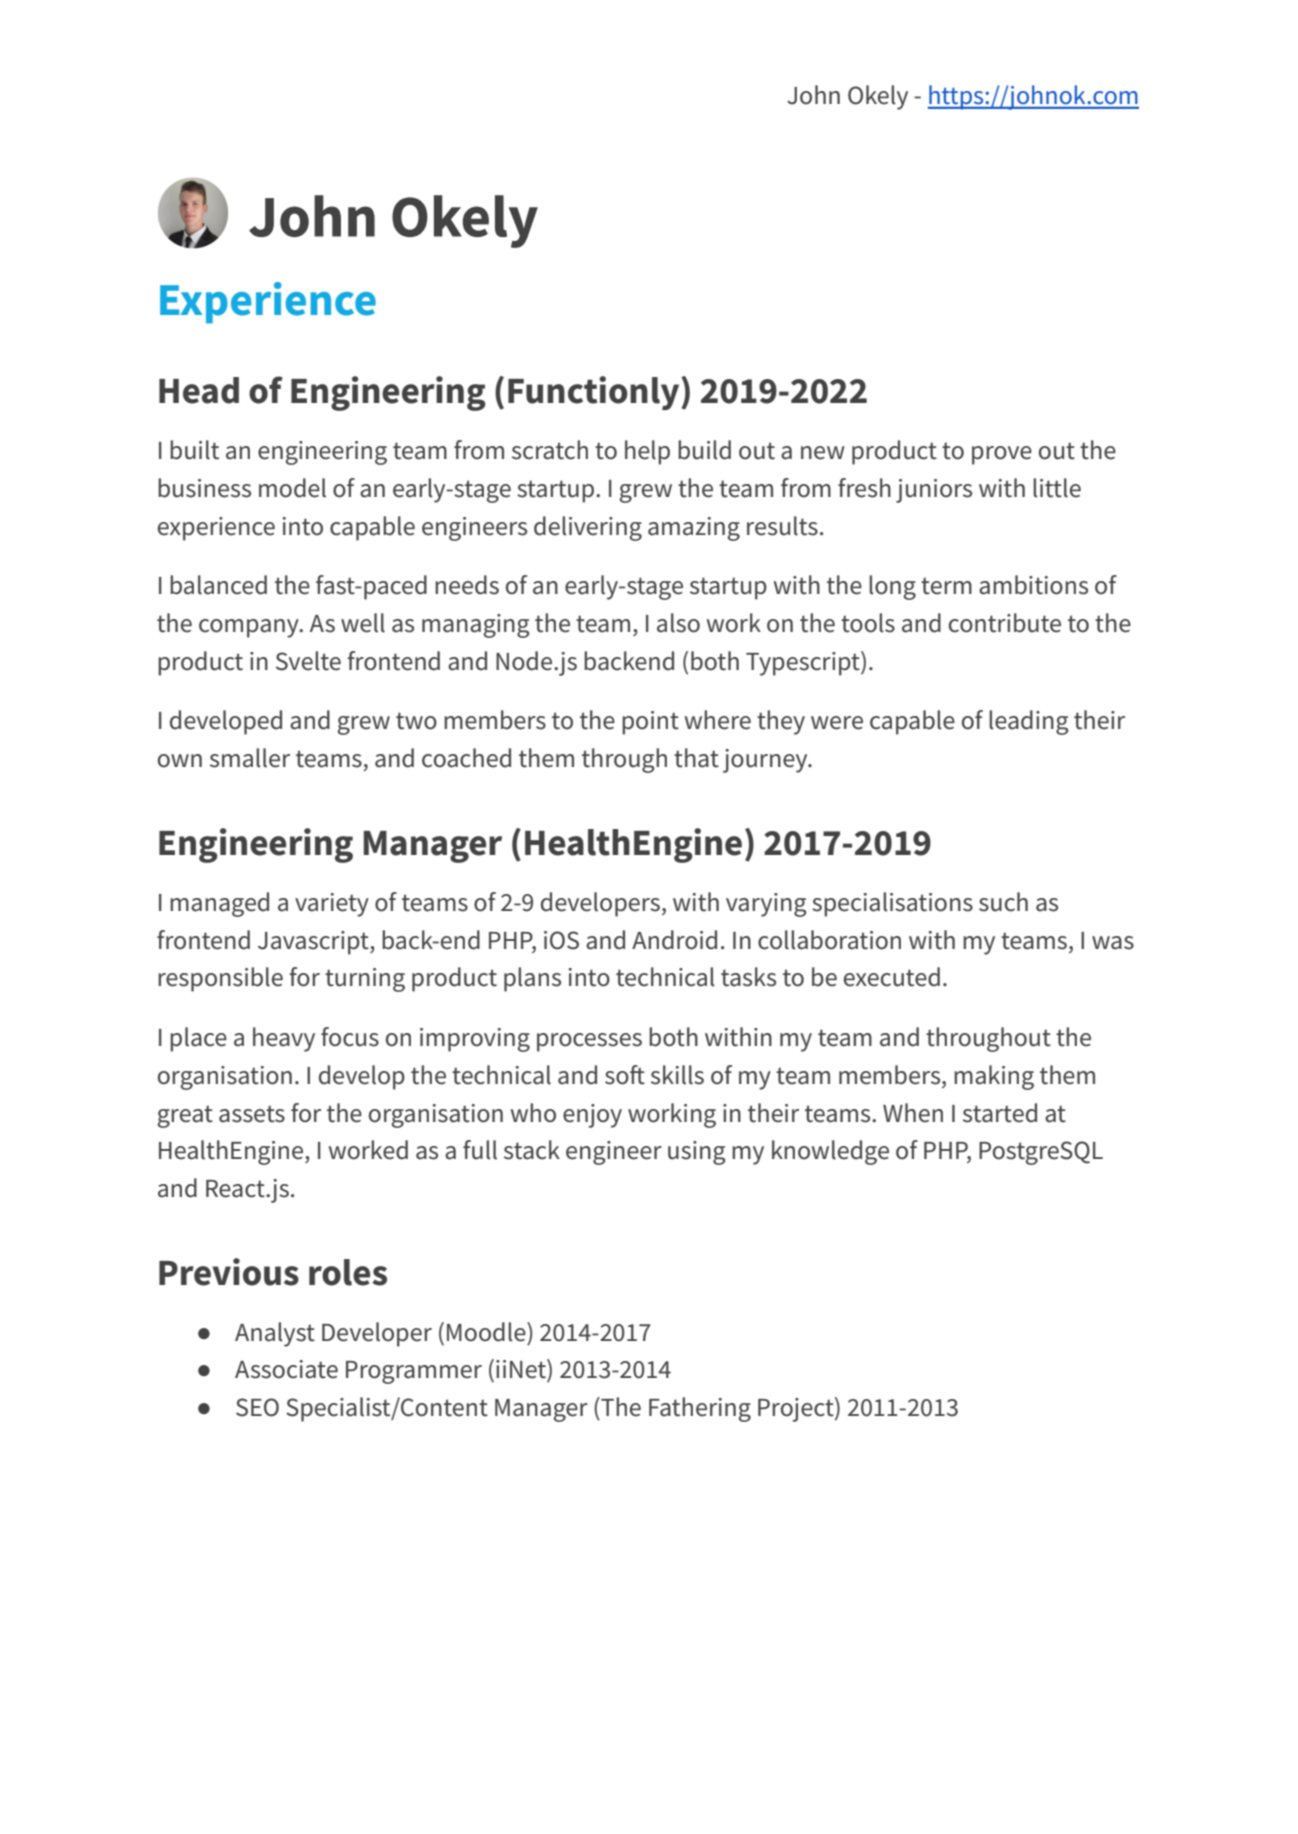 This screenshot has width=1298, height=1834. What do you see at coordinates (697, 1153) in the screenshot?
I see `using` at bounding box center [697, 1153].
